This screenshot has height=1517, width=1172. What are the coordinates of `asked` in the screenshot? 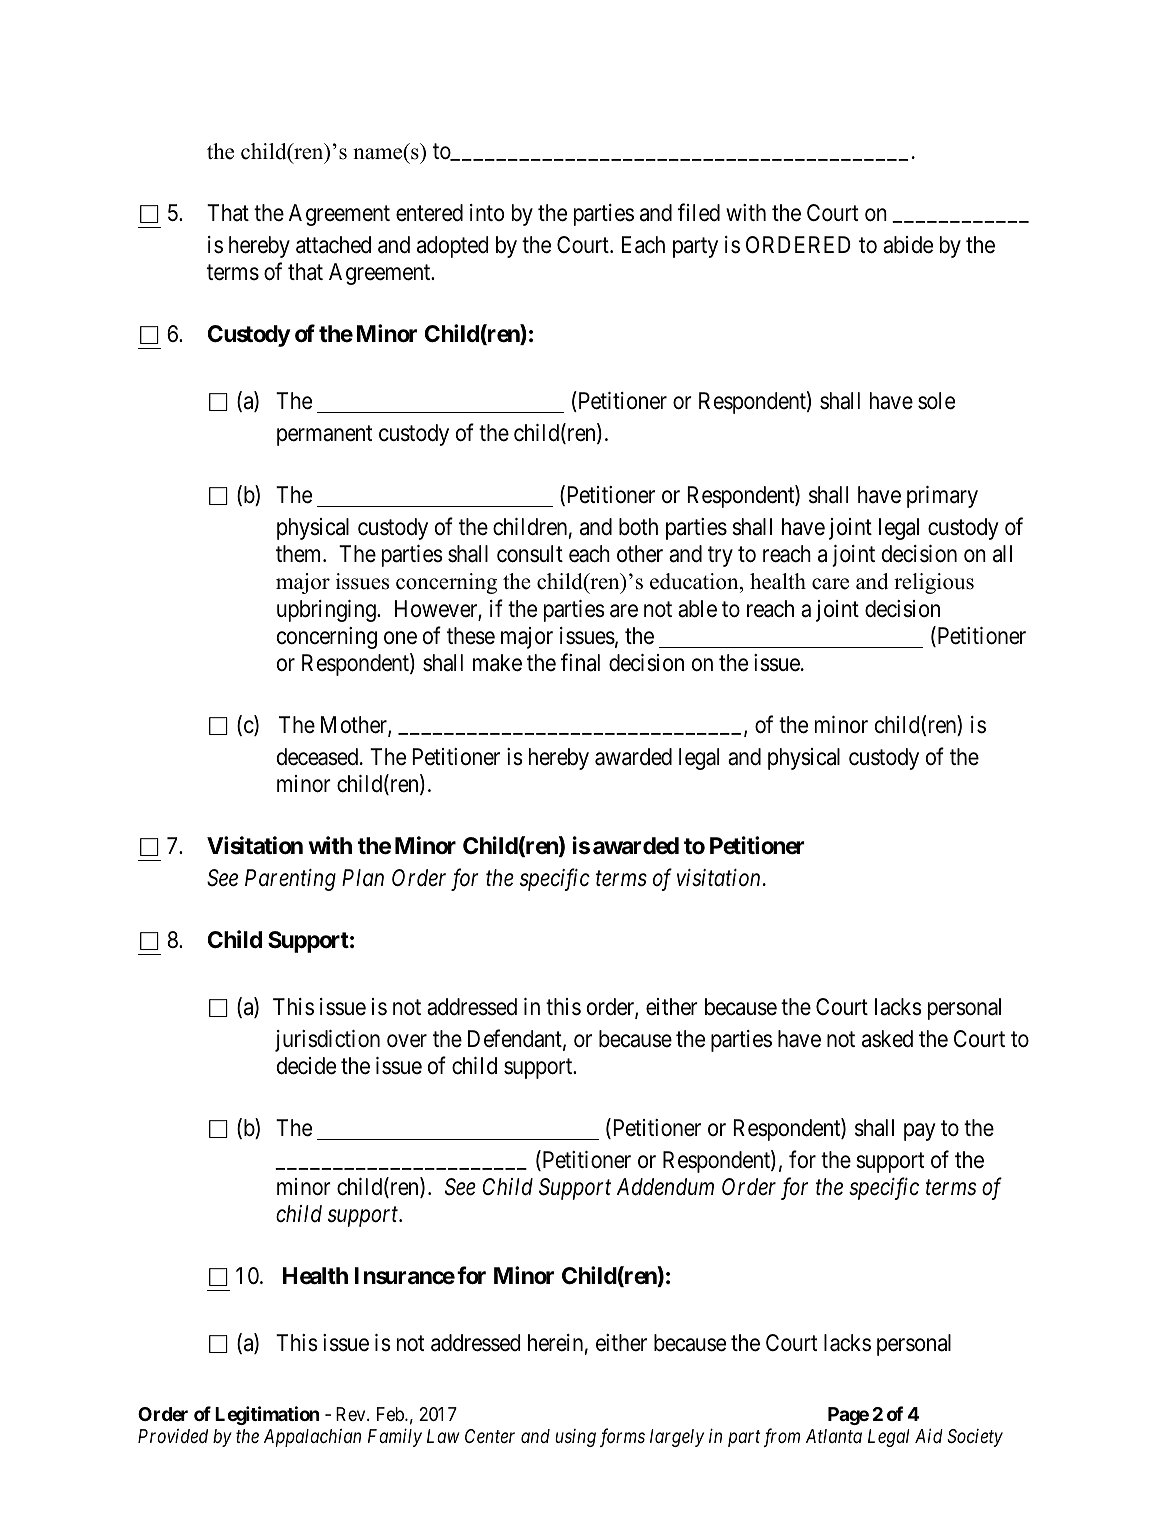 It's located at (887, 1039).
